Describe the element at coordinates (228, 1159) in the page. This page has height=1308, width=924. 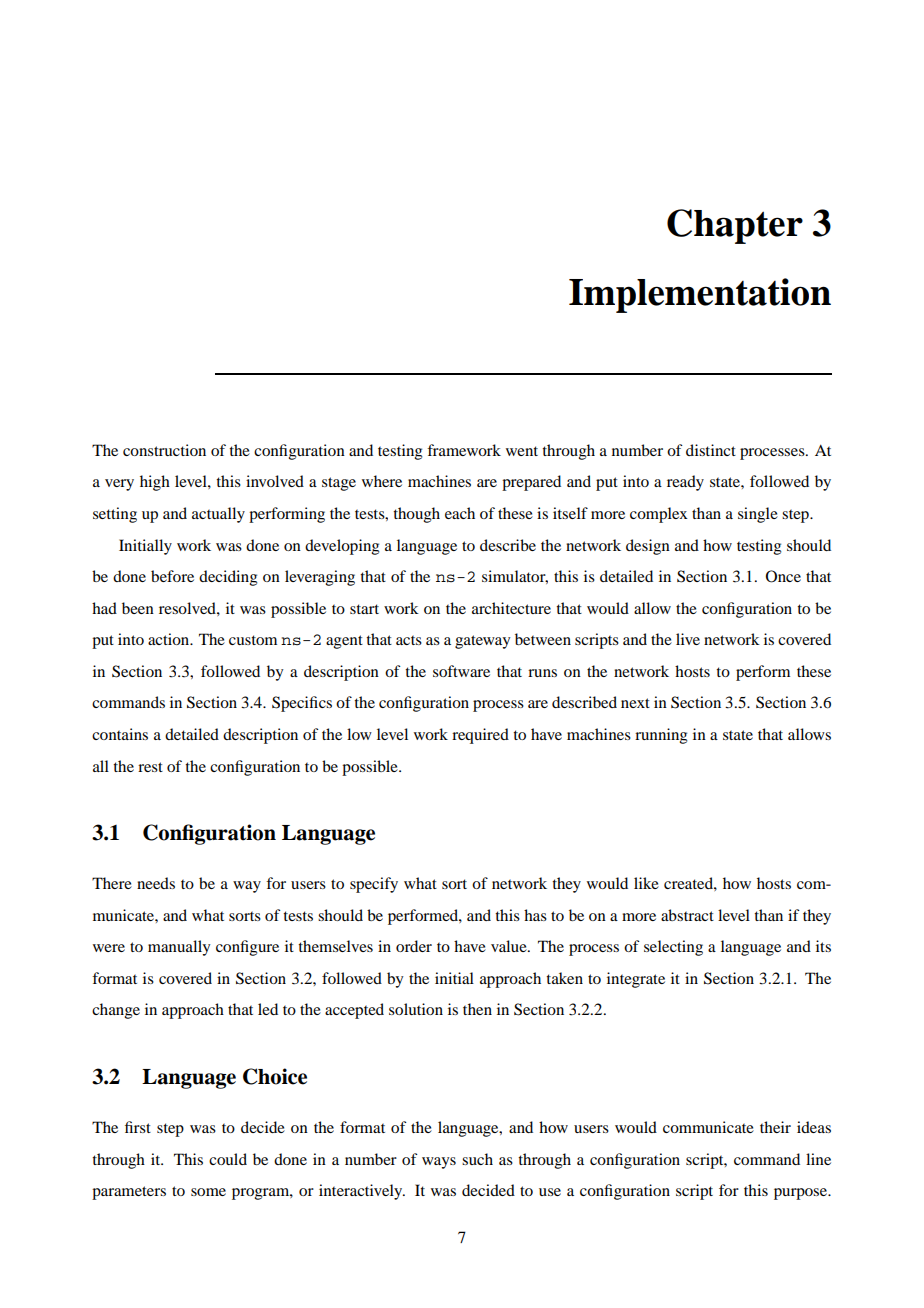
I see `could` at that location.
